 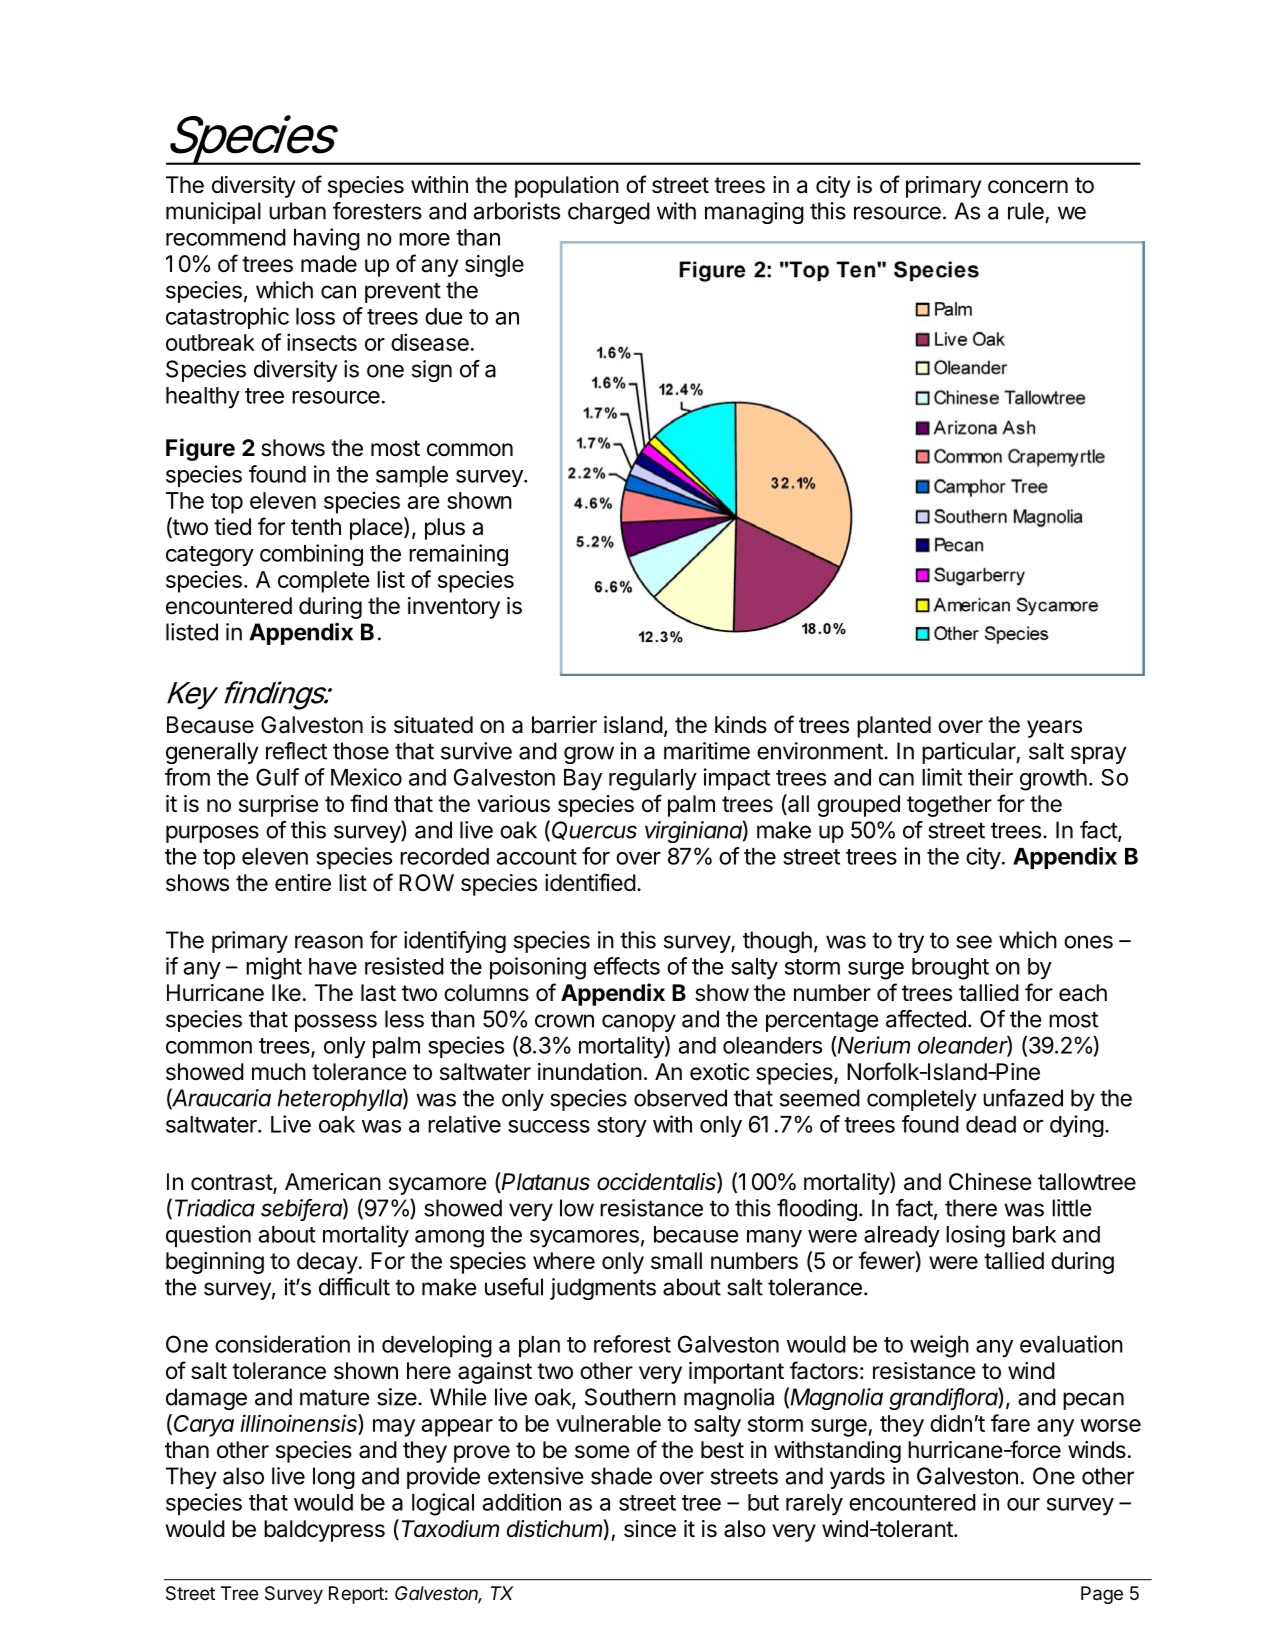 I want to click on long, so click(x=334, y=1478).
